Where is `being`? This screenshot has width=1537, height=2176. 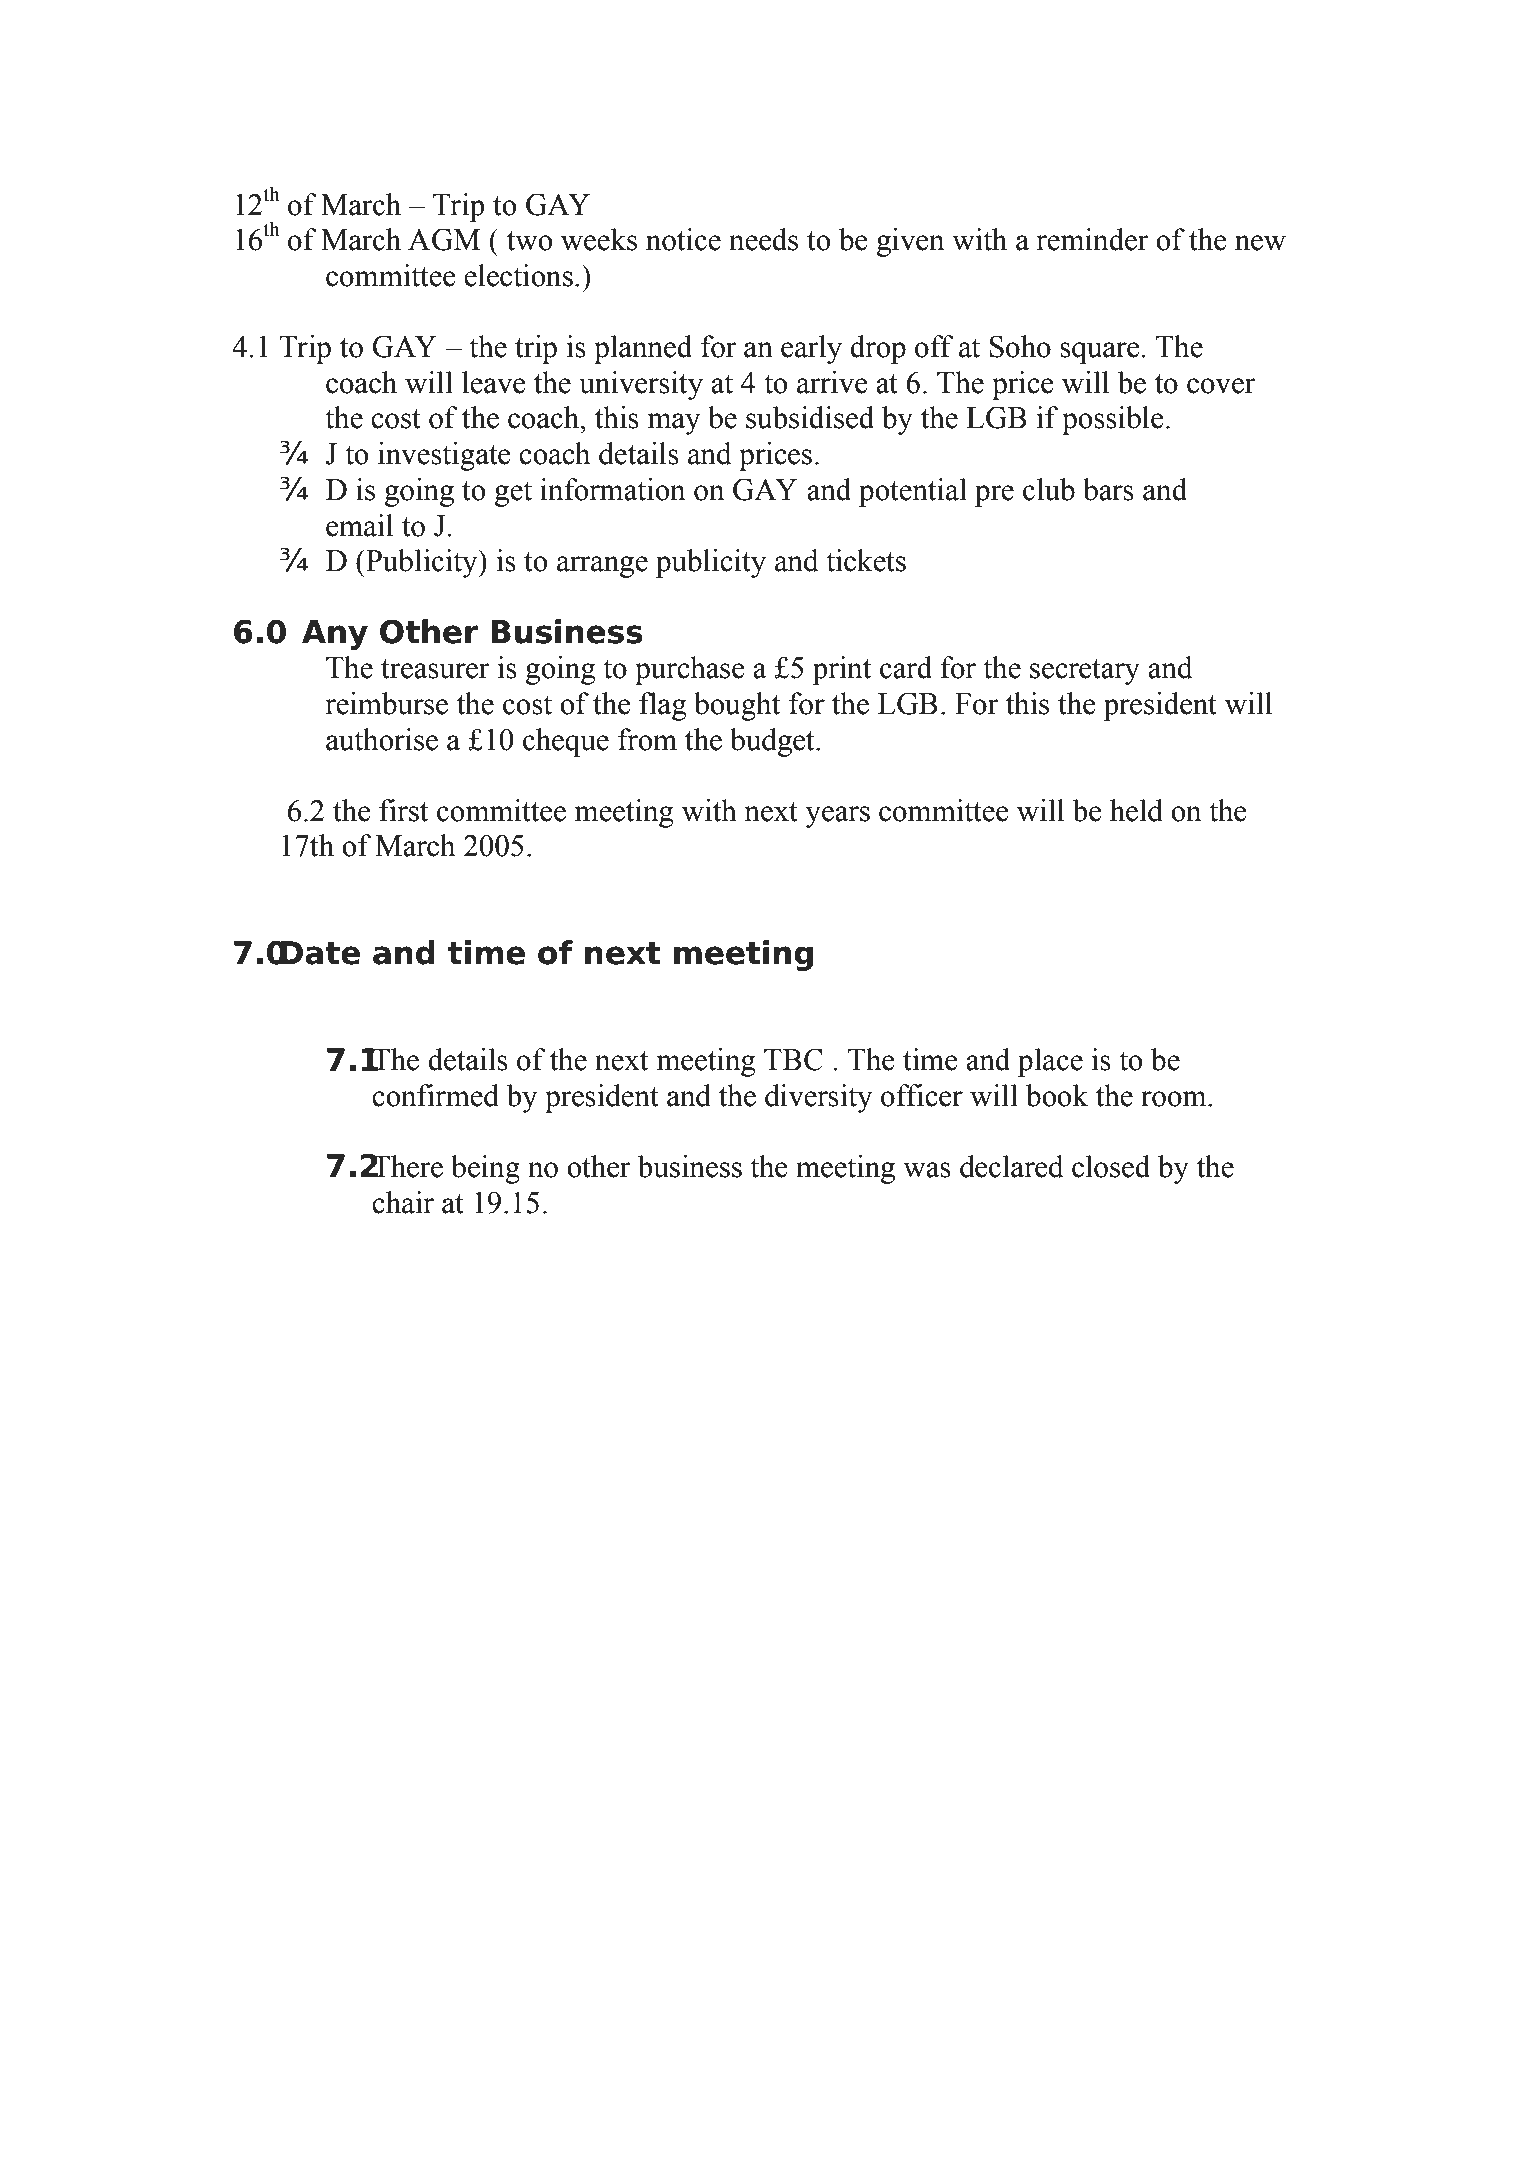
being is located at coordinates (485, 1169).
